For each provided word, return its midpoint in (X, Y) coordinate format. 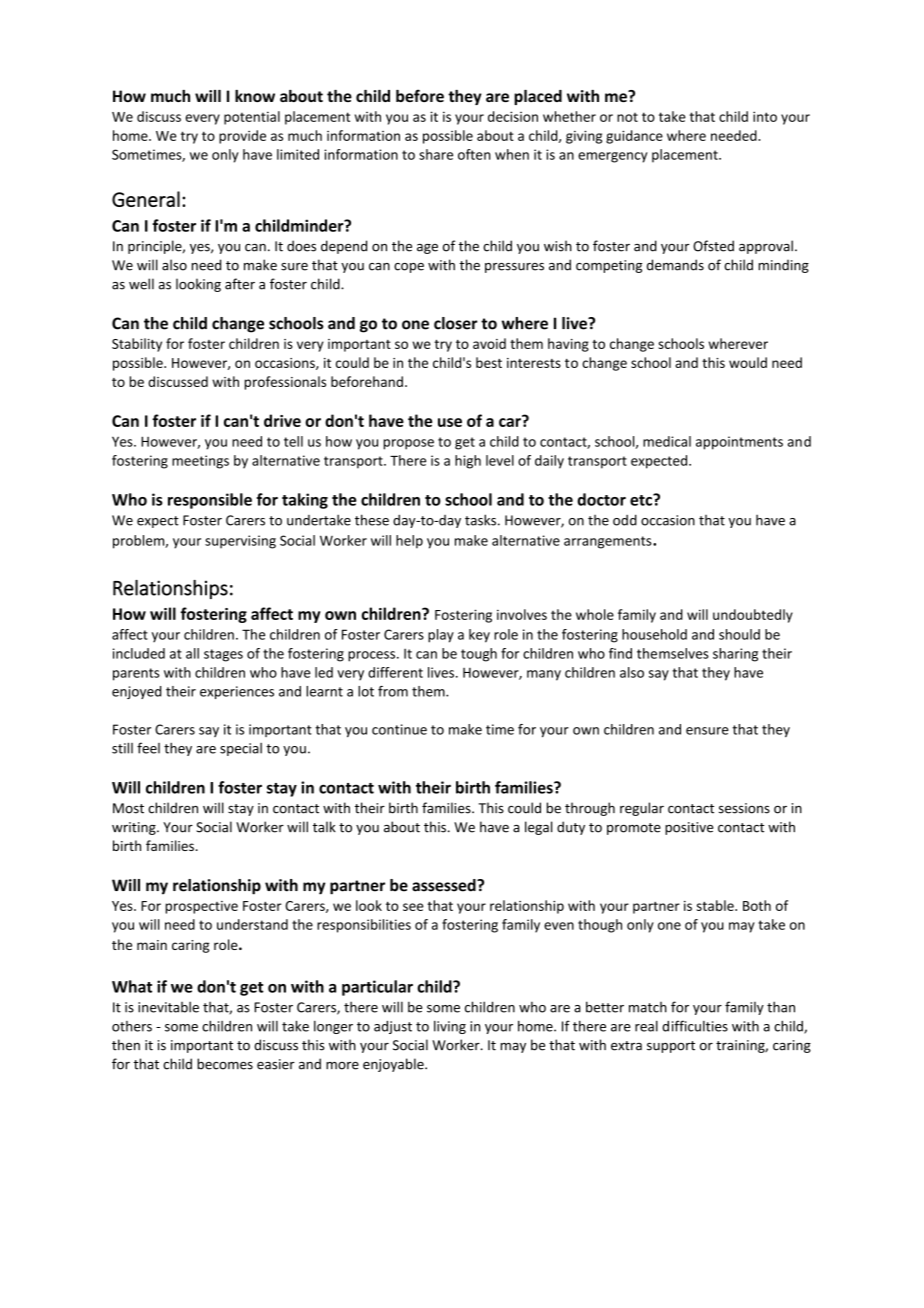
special (241, 749)
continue (399, 729)
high (468, 462)
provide (242, 137)
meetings (200, 462)
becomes (225, 1064)
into (765, 116)
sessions (744, 808)
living (450, 1027)
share (436, 154)
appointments (739, 443)
